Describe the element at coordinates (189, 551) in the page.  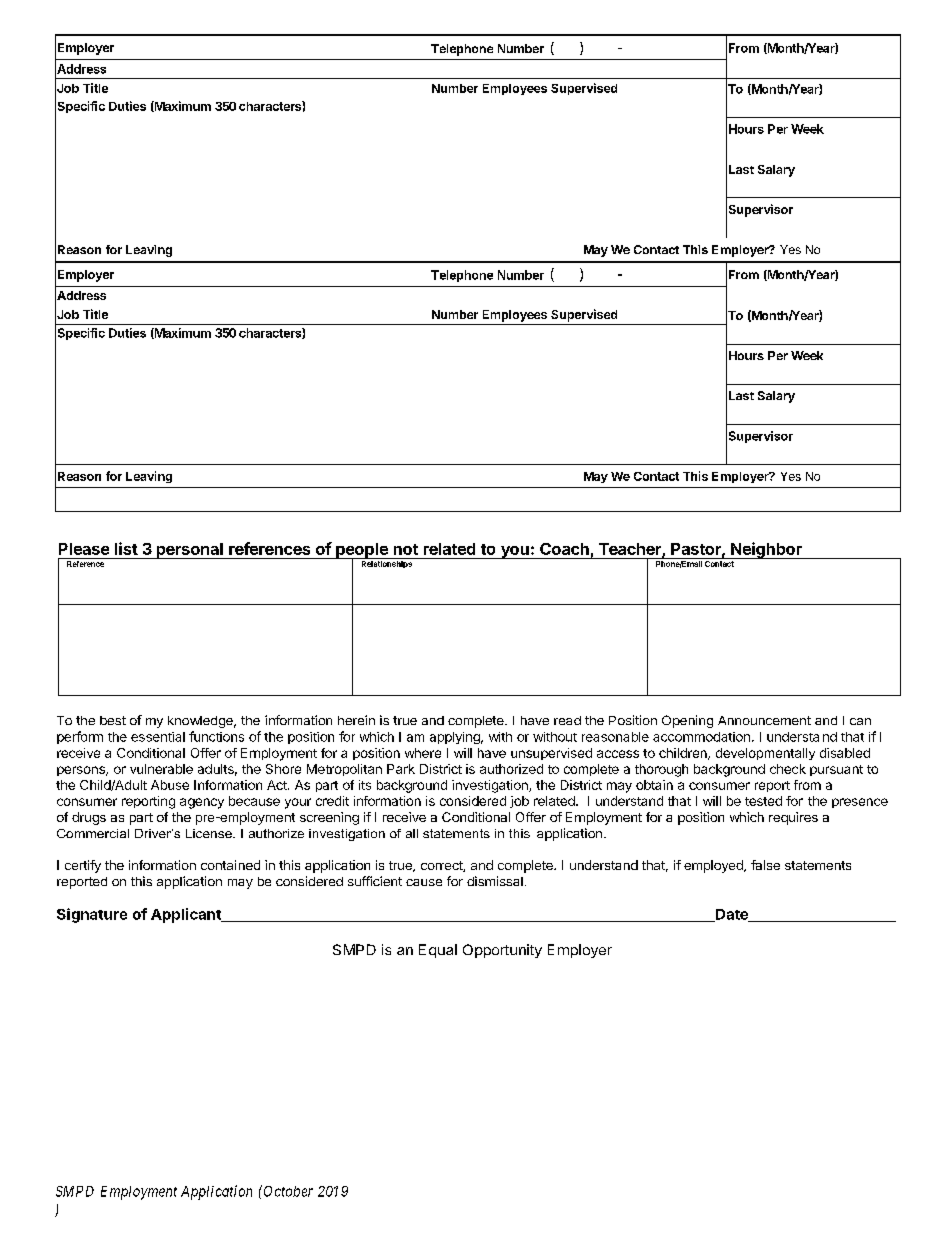
I see `personal` at that location.
